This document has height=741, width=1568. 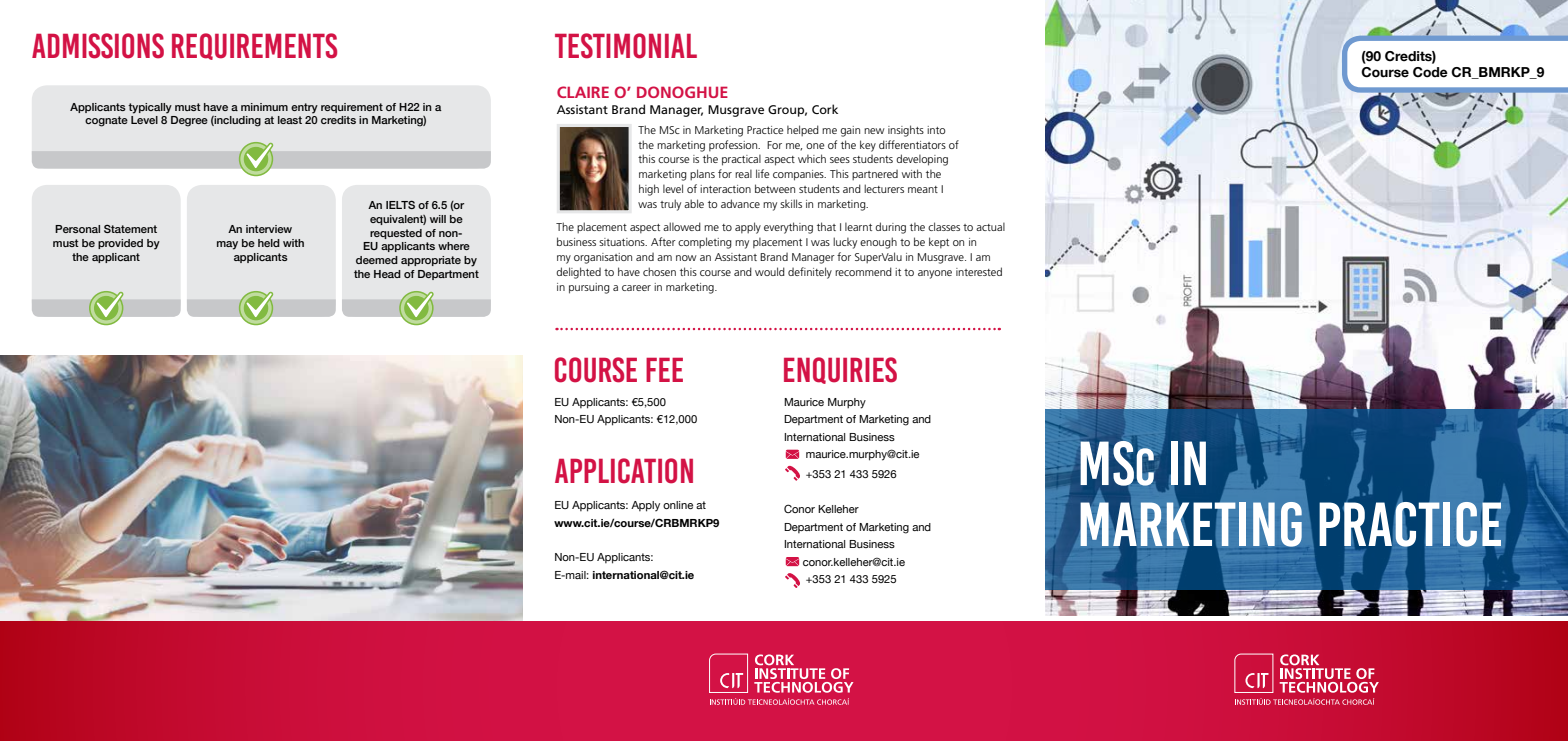 I want to click on APPLICATION, so click(x=624, y=471).
